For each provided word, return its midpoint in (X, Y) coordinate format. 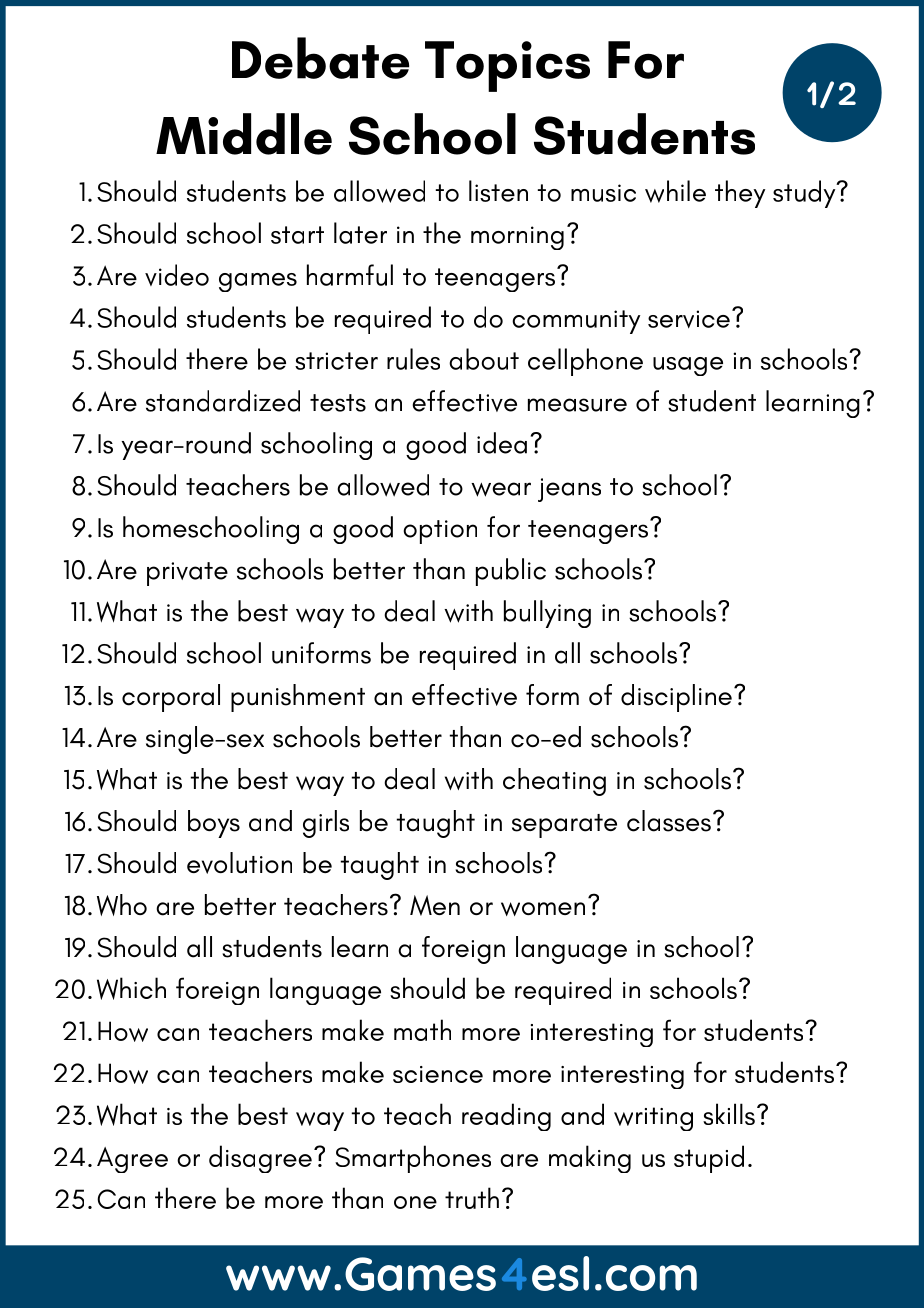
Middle (244, 134)
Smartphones (413, 1159)
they (740, 194)
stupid (709, 1159)
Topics (507, 66)
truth (472, 1198)
